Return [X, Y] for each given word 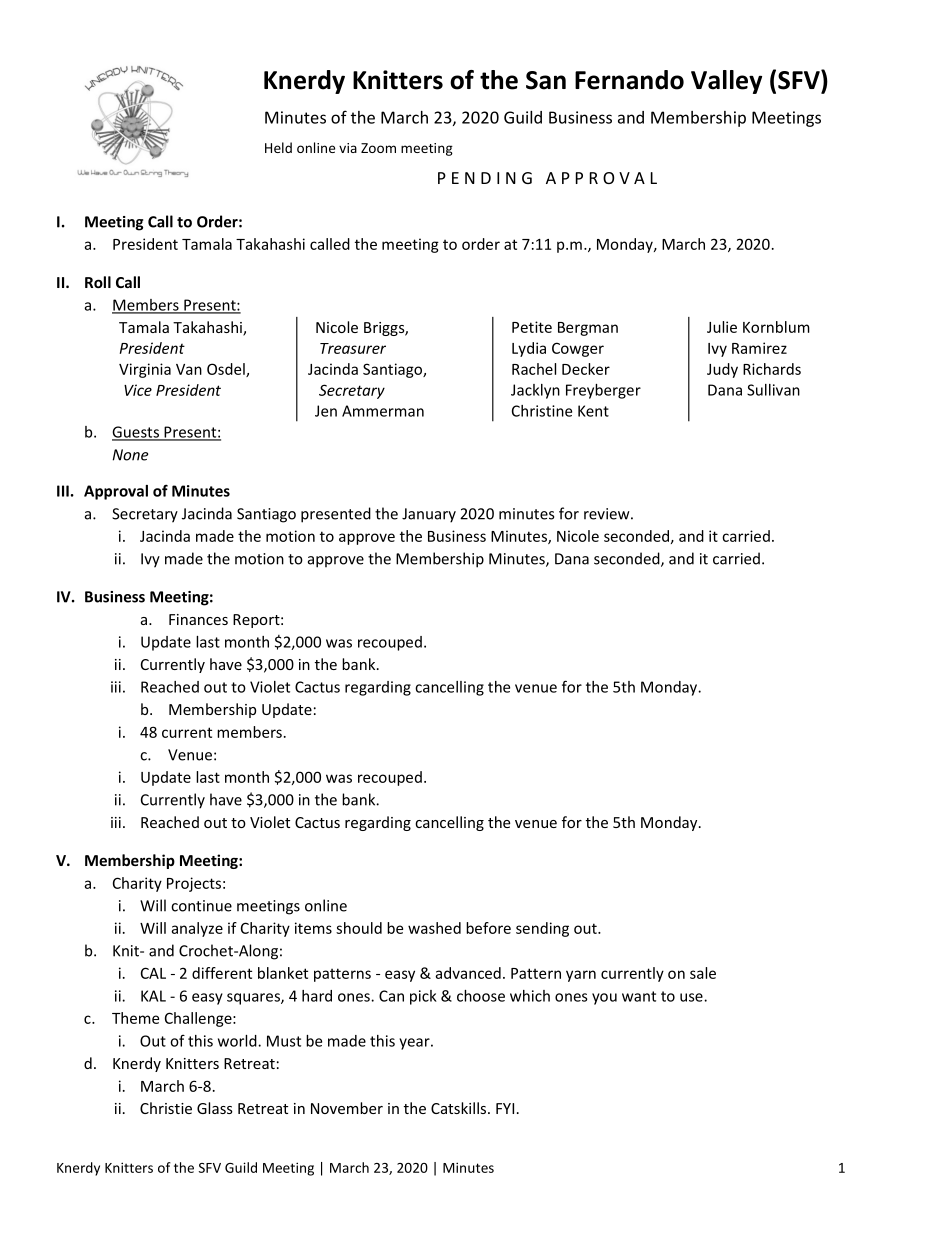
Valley [726, 82]
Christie [166, 1108]
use [692, 997]
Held [278, 147]
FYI [505, 1108]
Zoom [378, 148]
